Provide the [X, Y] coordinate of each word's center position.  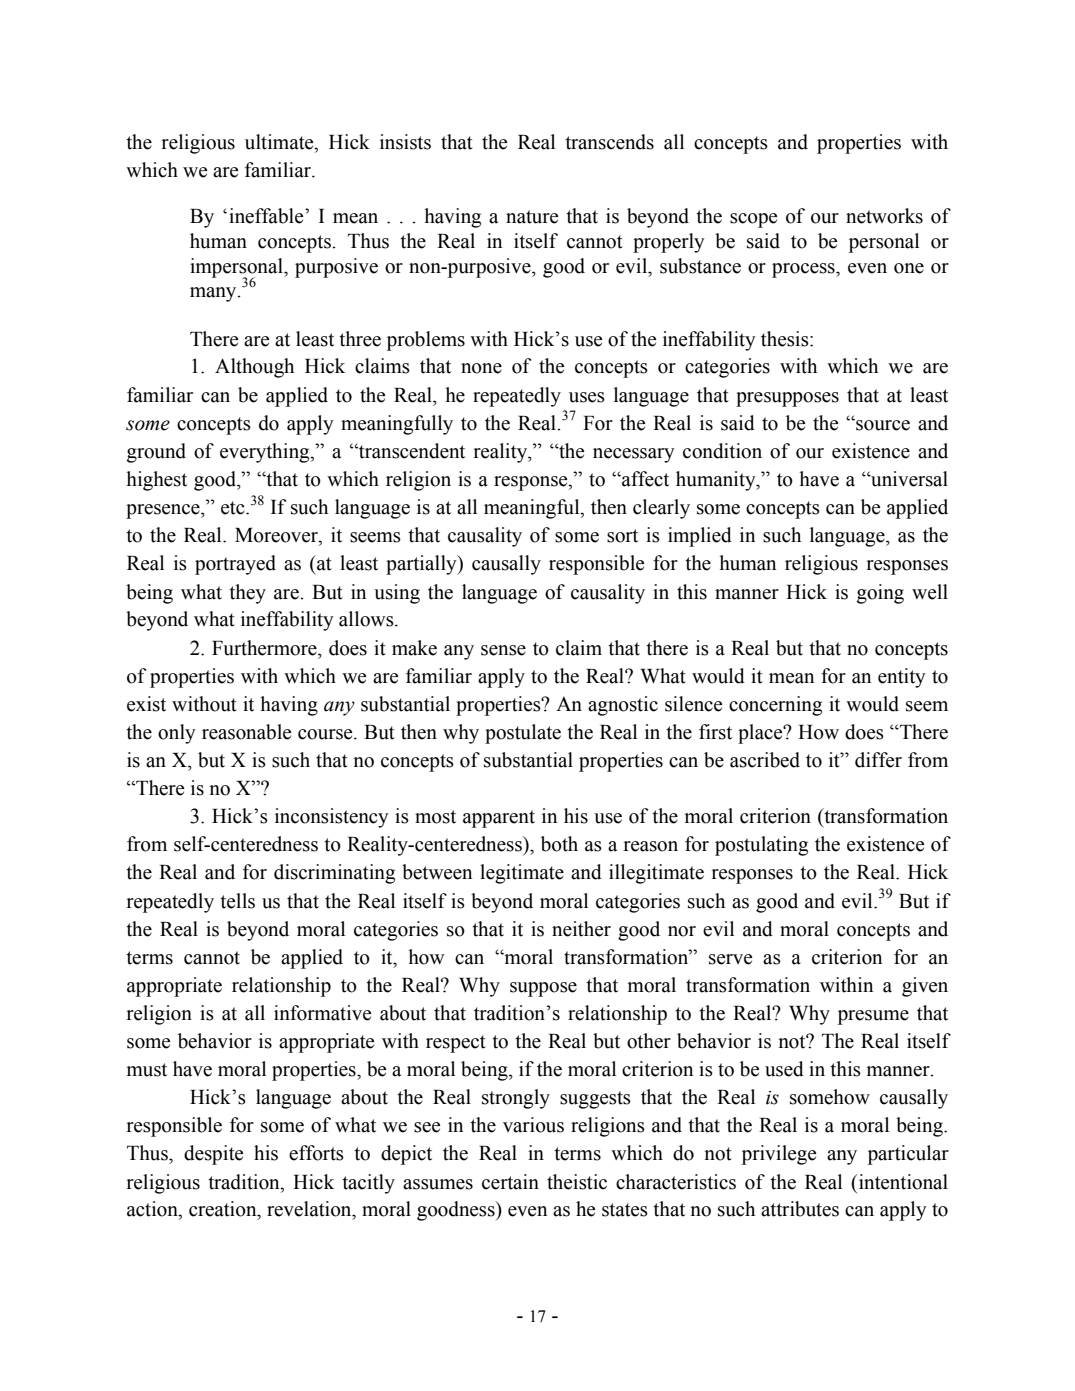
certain [510, 1182]
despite [213, 1155]
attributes [800, 1209]
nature [532, 217]
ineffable [267, 216]
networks [884, 216]
